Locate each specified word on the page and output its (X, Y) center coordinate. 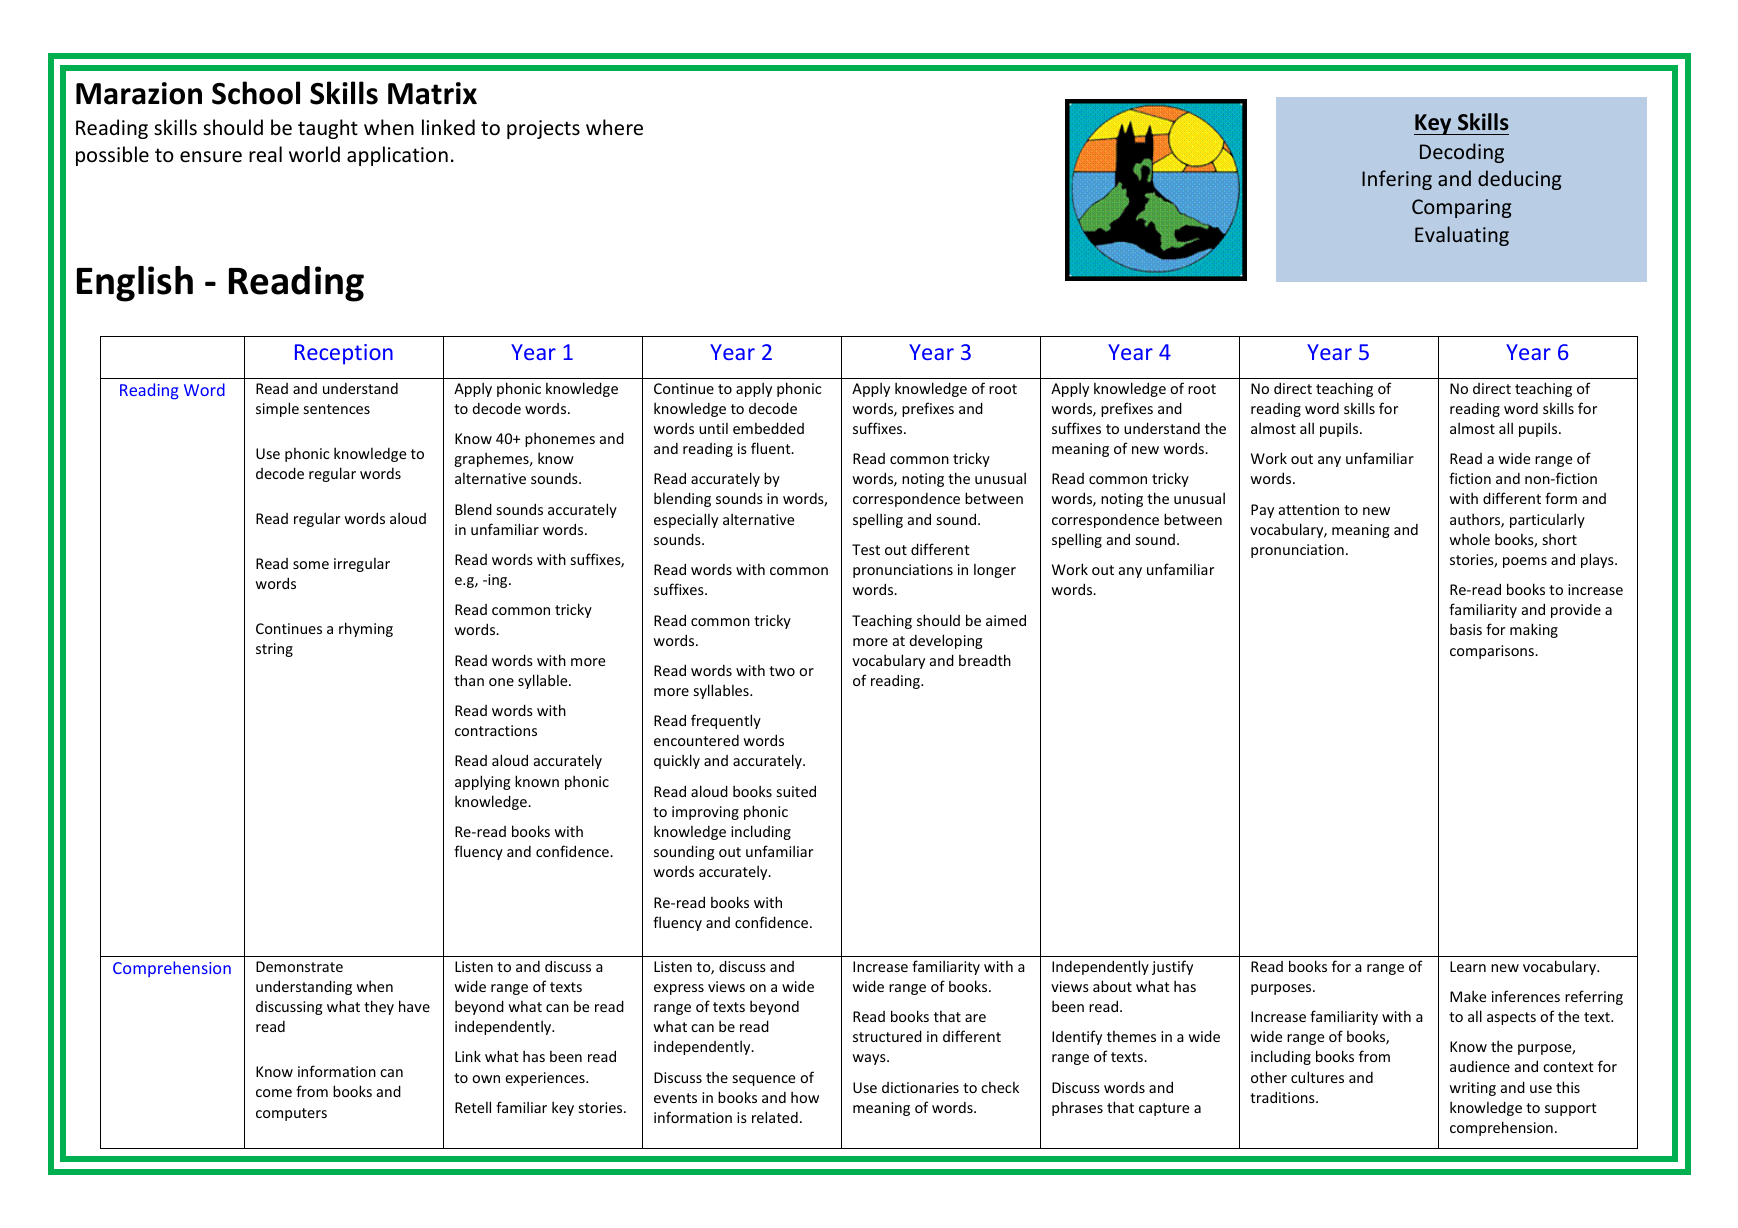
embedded (768, 428)
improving (705, 813)
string (274, 650)
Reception (344, 354)
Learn (1468, 966)
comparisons (1493, 652)
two (782, 671)
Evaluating (1462, 236)
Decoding (1462, 153)
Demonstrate (299, 966)
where (614, 127)
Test (866, 549)
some (311, 565)
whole (1469, 539)
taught (328, 129)
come (274, 1093)
